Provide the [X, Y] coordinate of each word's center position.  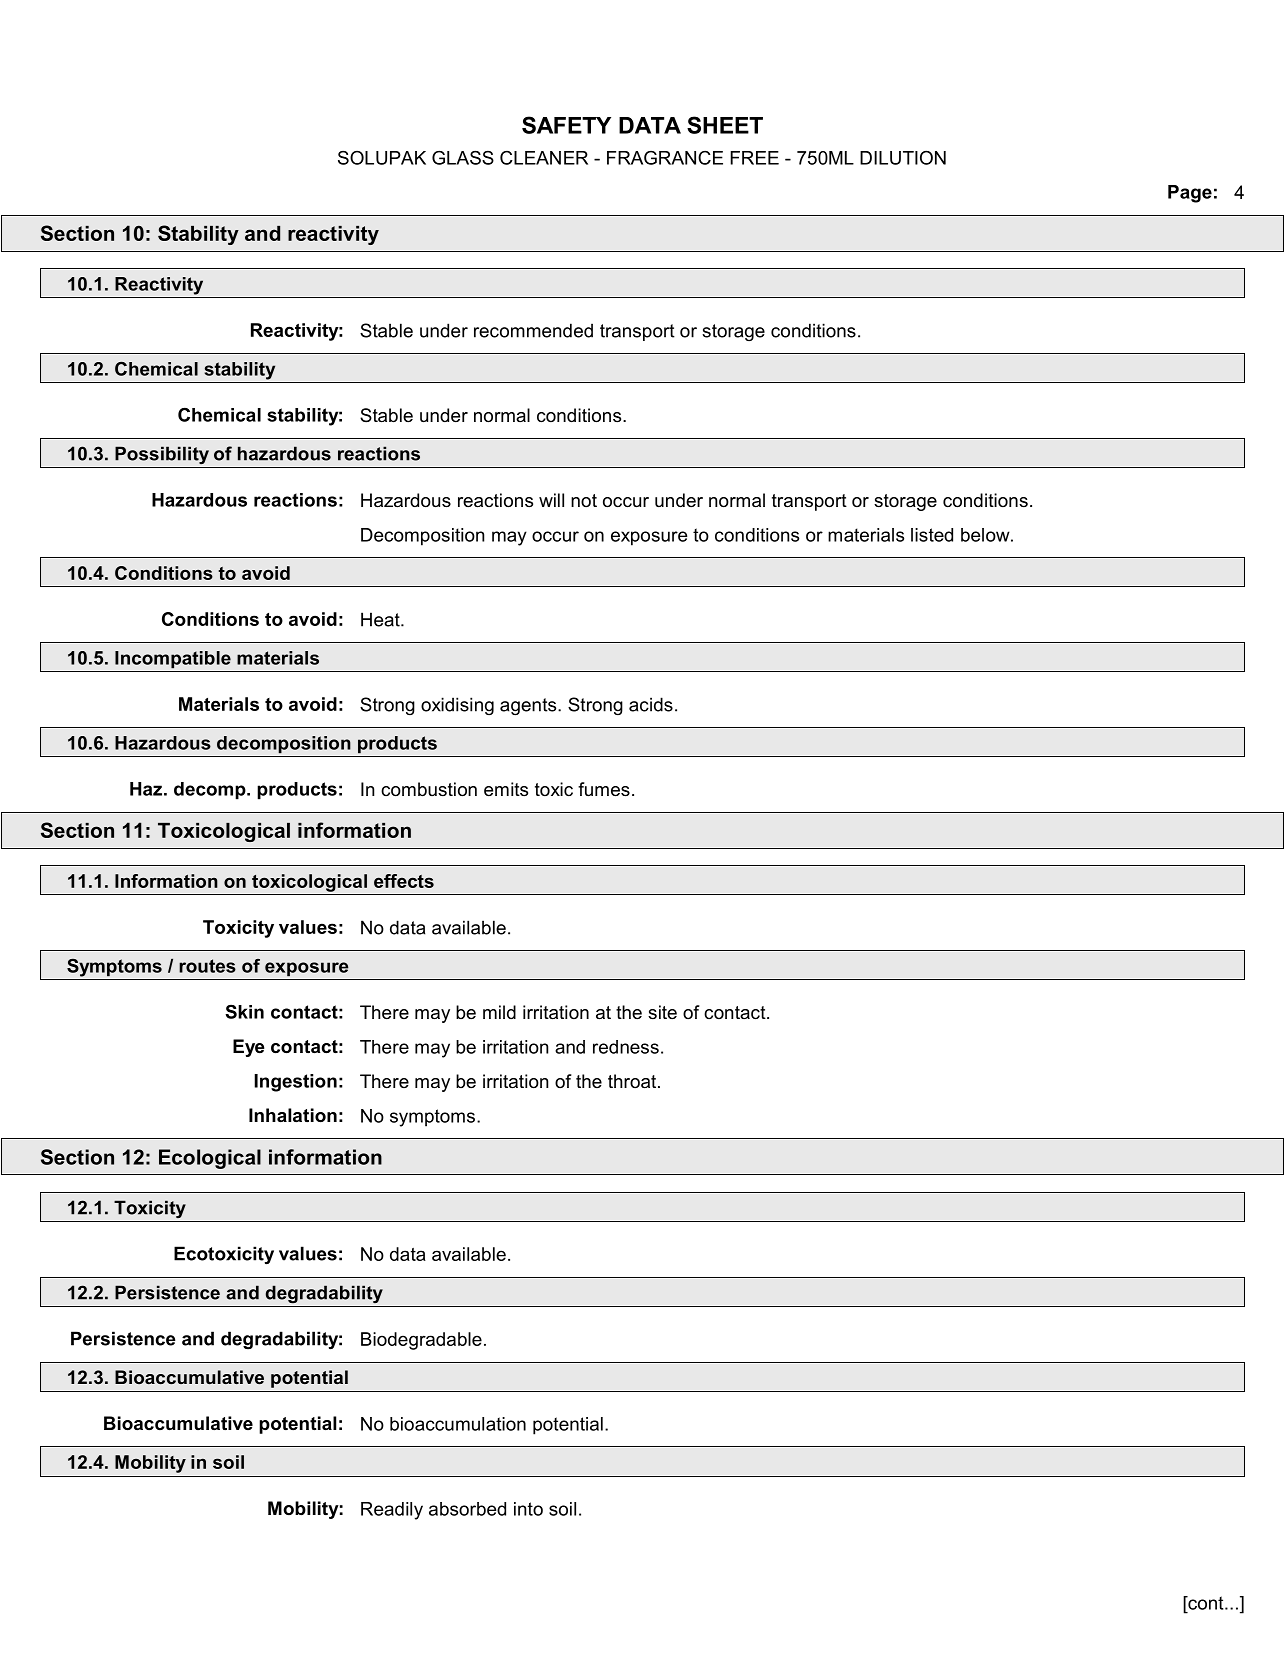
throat [632, 1081]
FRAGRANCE [665, 158]
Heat [381, 619]
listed [932, 535]
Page [1190, 194]
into [528, 1509]
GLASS [463, 157]
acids [651, 704]
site [662, 1012]
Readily [392, 1511]
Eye [248, 1048]
